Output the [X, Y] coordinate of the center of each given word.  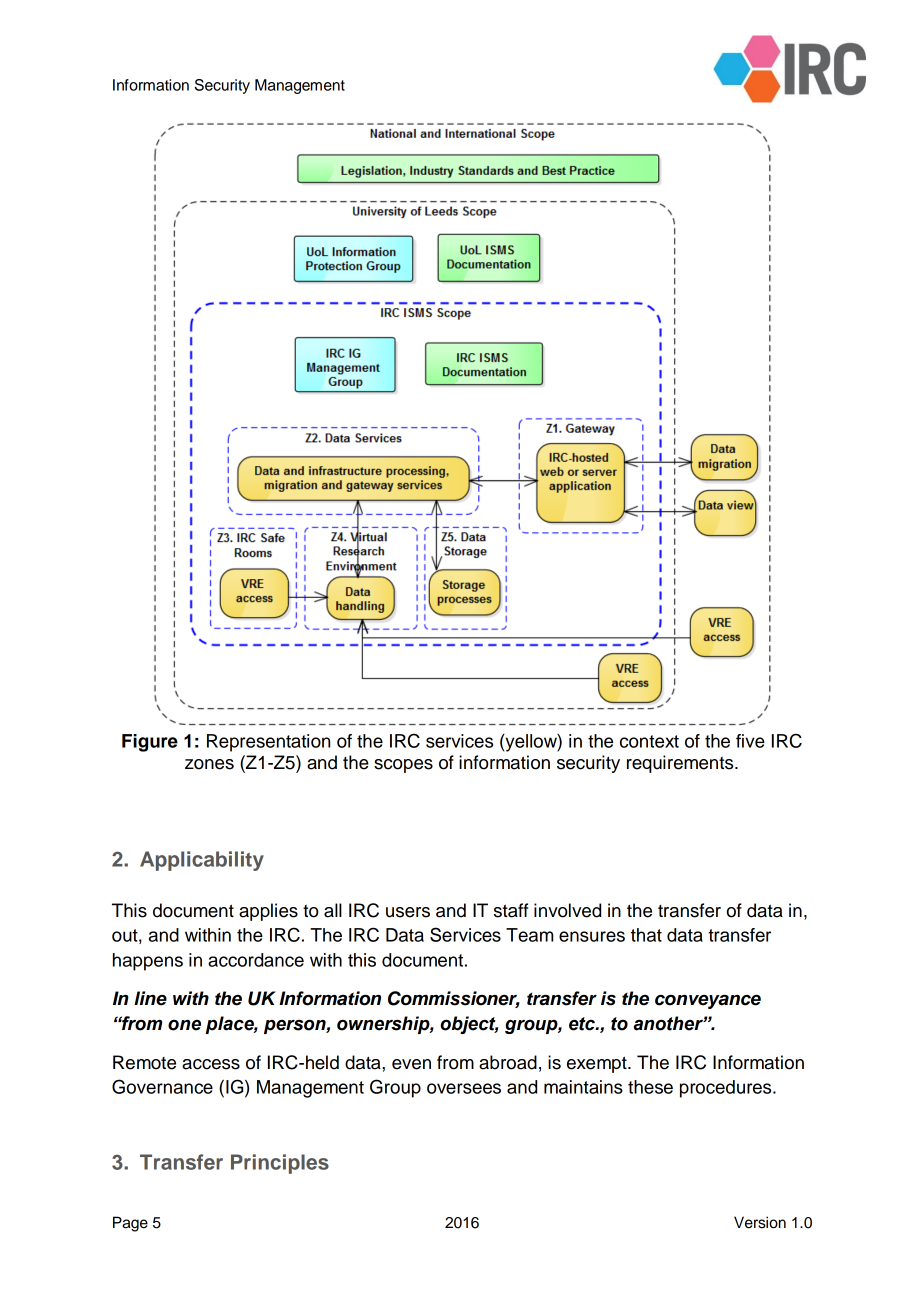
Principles [280, 1164]
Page [130, 1224]
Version [760, 1222]
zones [209, 764]
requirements [681, 764]
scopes [403, 766]
